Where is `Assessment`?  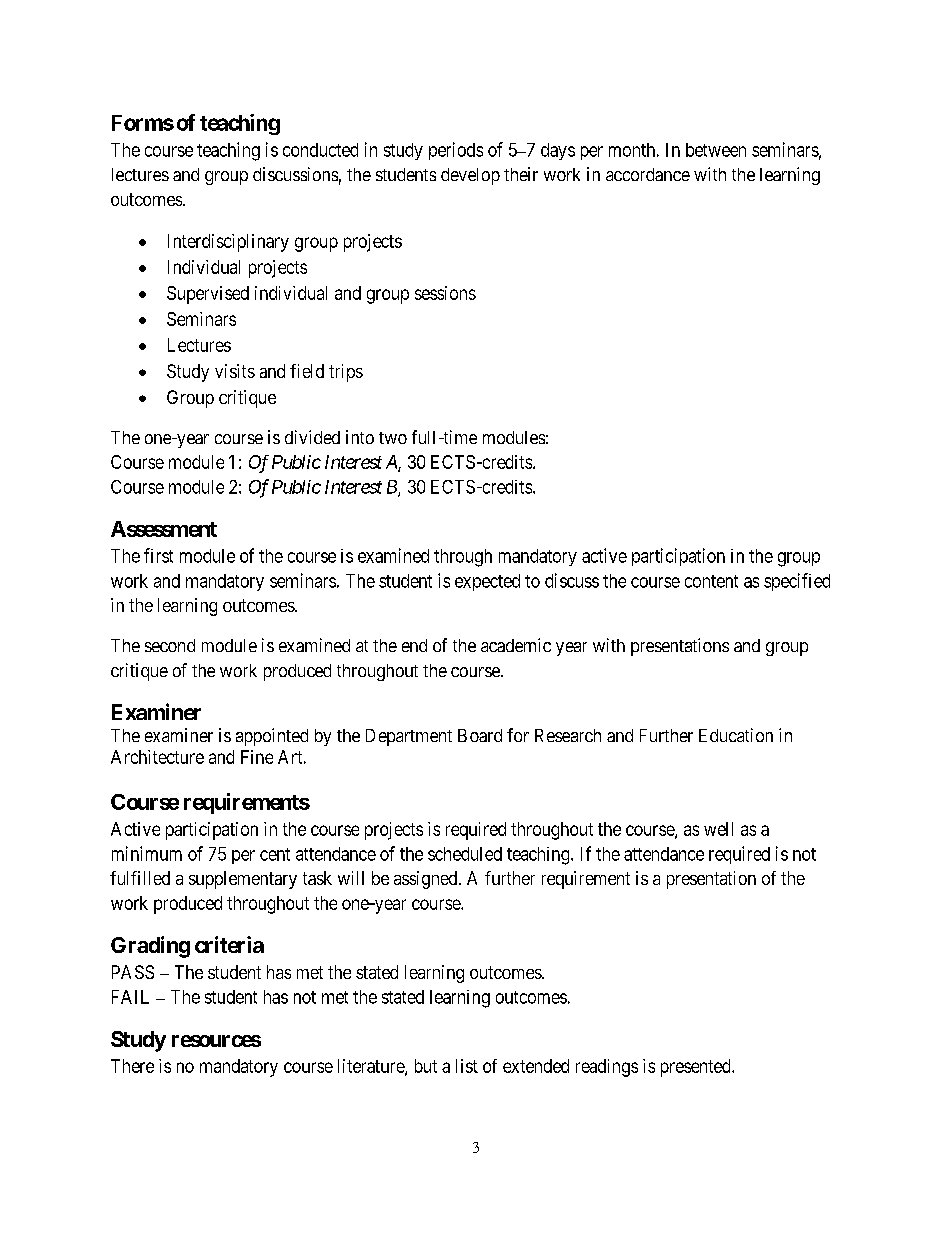 Assessment is located at coordinates (164, 529).
